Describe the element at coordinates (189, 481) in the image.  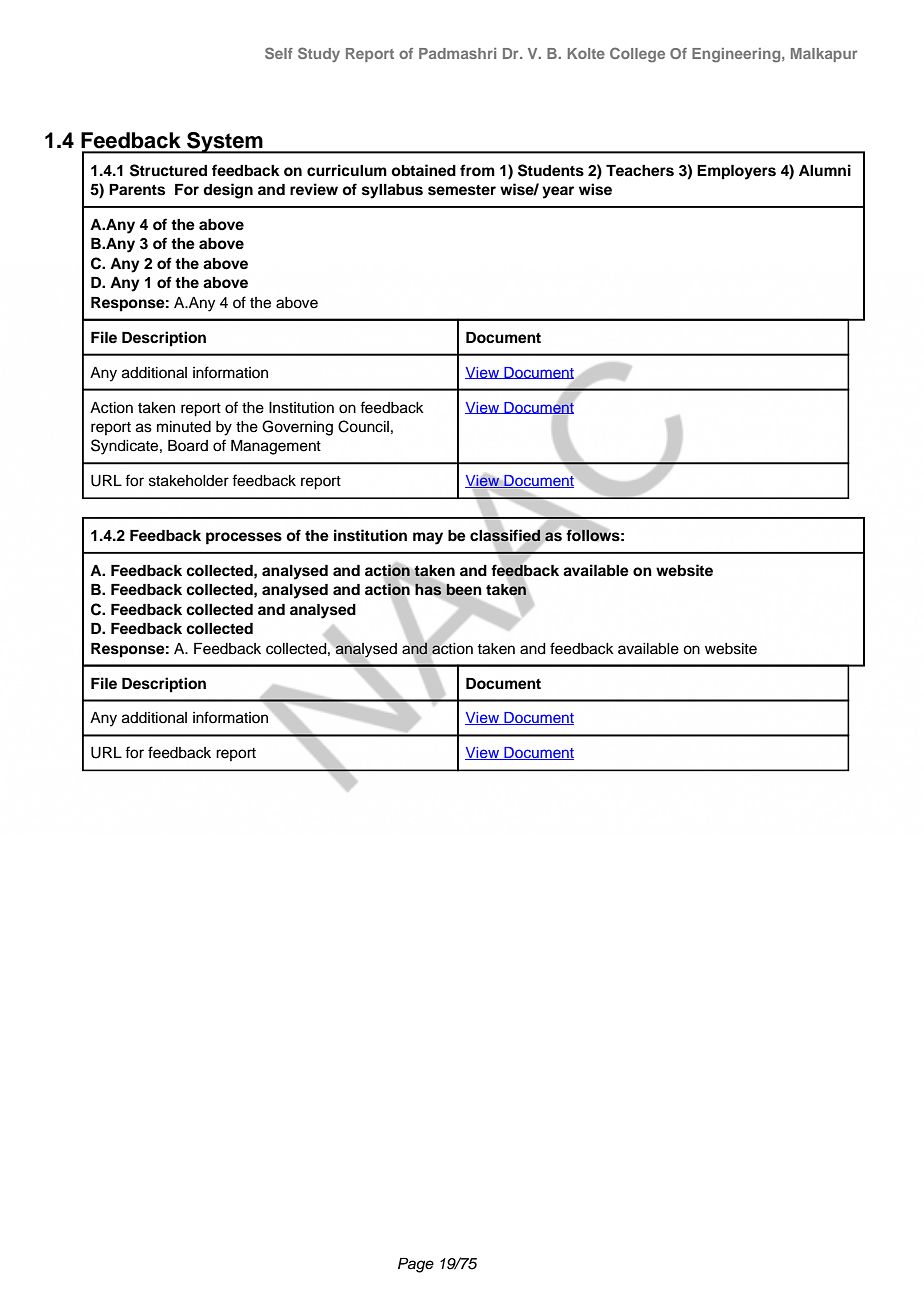
I see `stakeholder` at that location.
